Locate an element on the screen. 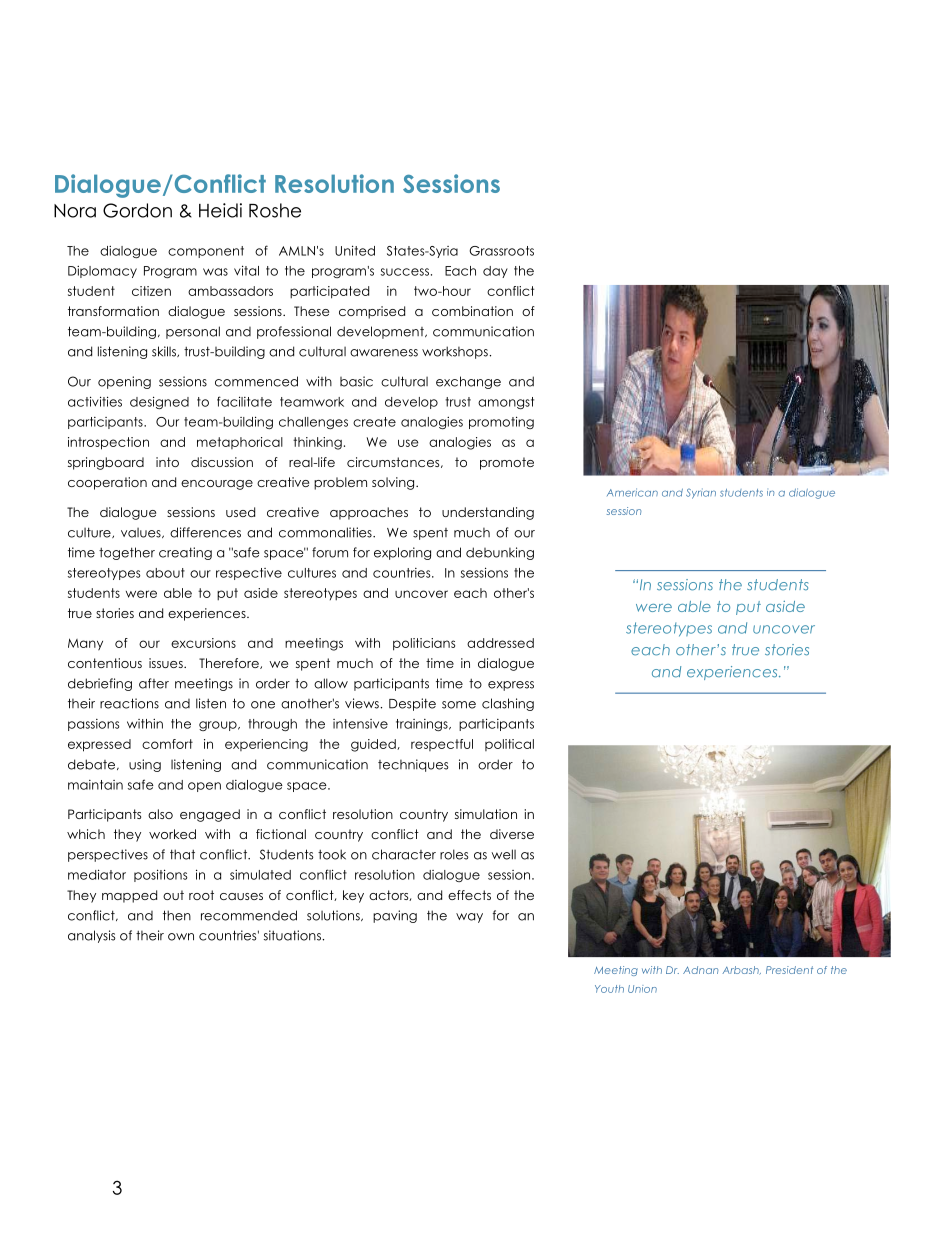 Image resolution: width=952 pixels, height=1233 pixels. Gordon is located at coordinates (137, 210).
